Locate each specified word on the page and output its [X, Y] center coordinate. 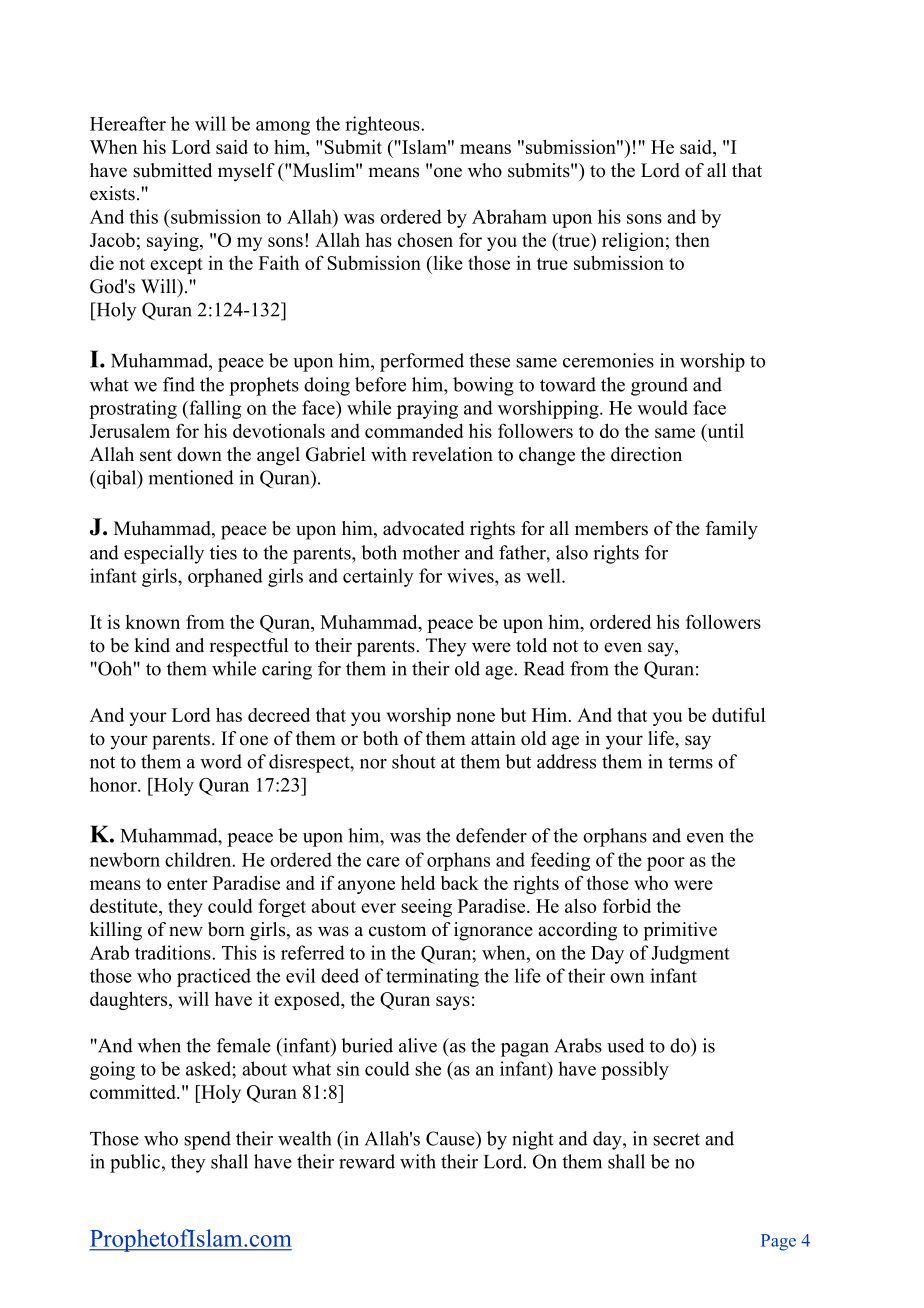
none [475, 717]
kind [152, 645]
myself [246, 172]
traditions [174, 952]
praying [427, 409]
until [724, 431]
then [692, 239]
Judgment [690, 954]
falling [214, 409]
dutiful [738, 714]
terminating [432, 977]
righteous [383, 125]
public [135, 1163]
